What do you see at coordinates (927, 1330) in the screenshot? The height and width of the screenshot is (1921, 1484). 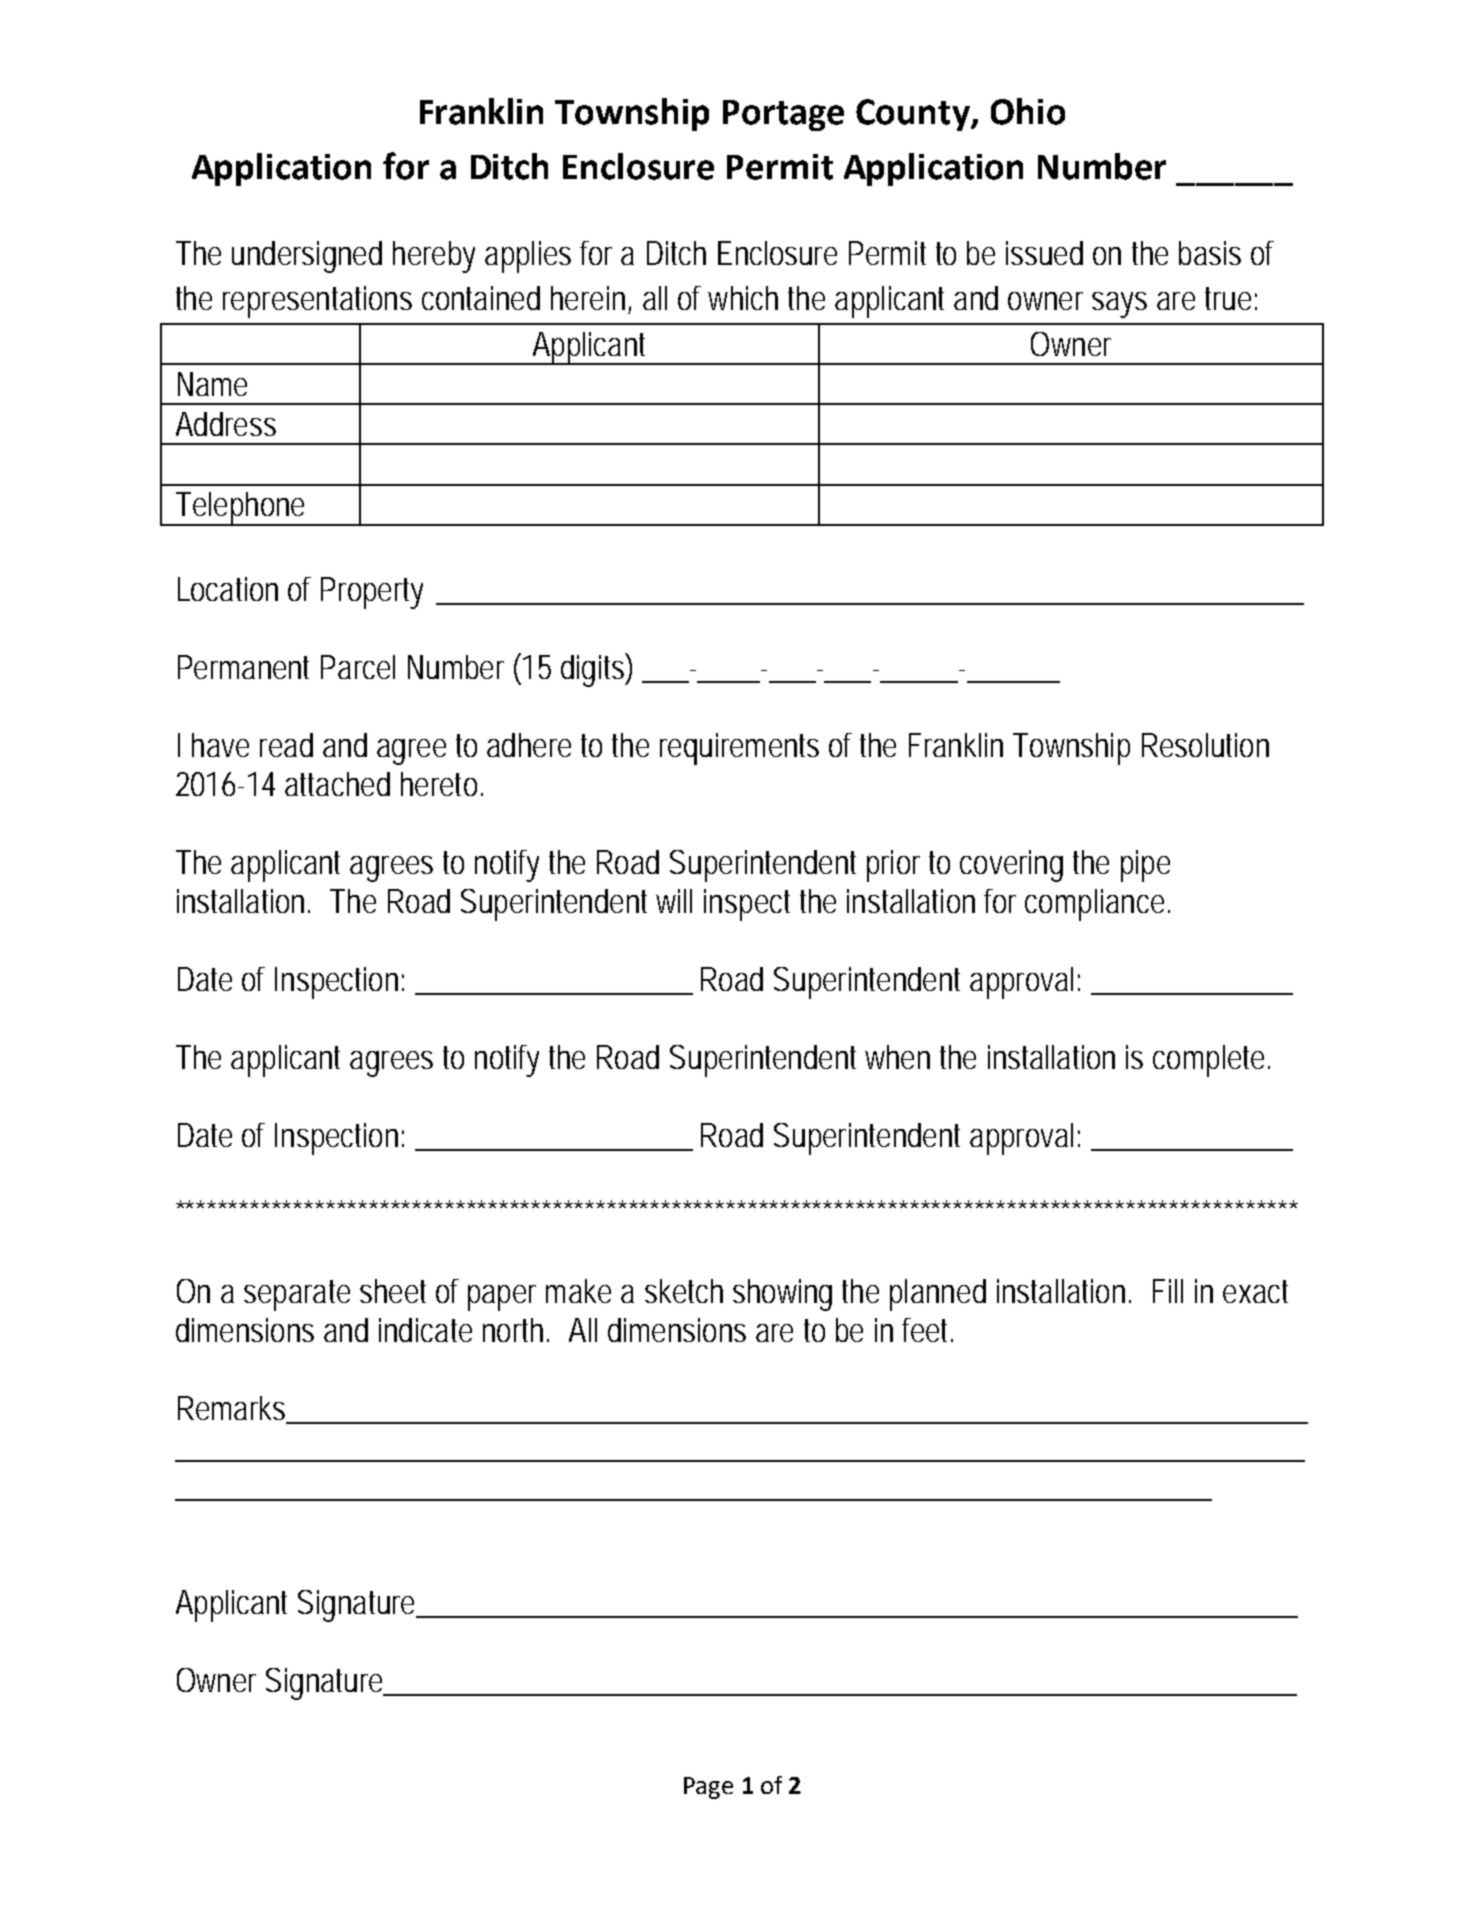 I see `feet` at bounding box center [927, 1330].
